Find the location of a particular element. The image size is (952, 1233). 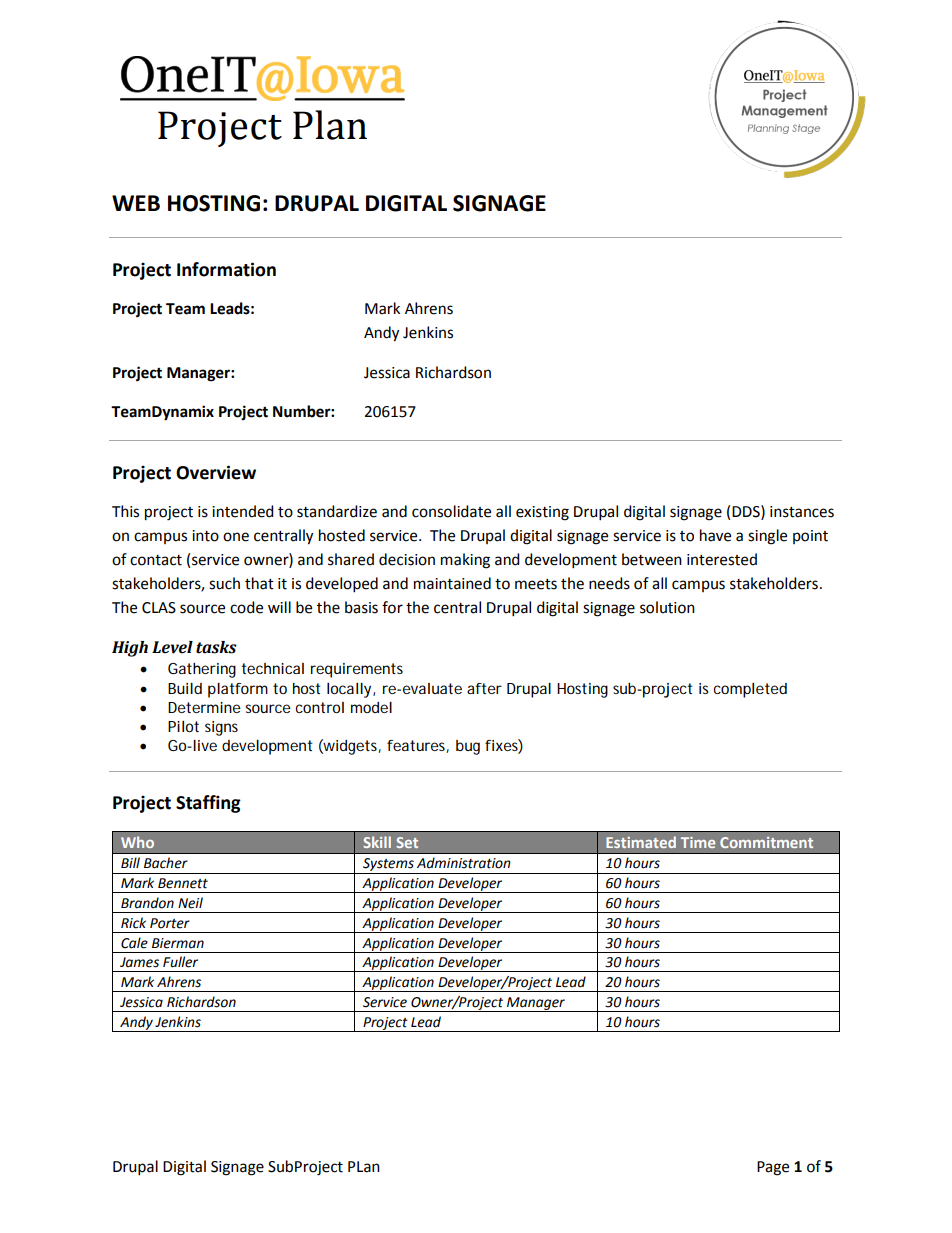

James is located at coordinates (139, 962).
